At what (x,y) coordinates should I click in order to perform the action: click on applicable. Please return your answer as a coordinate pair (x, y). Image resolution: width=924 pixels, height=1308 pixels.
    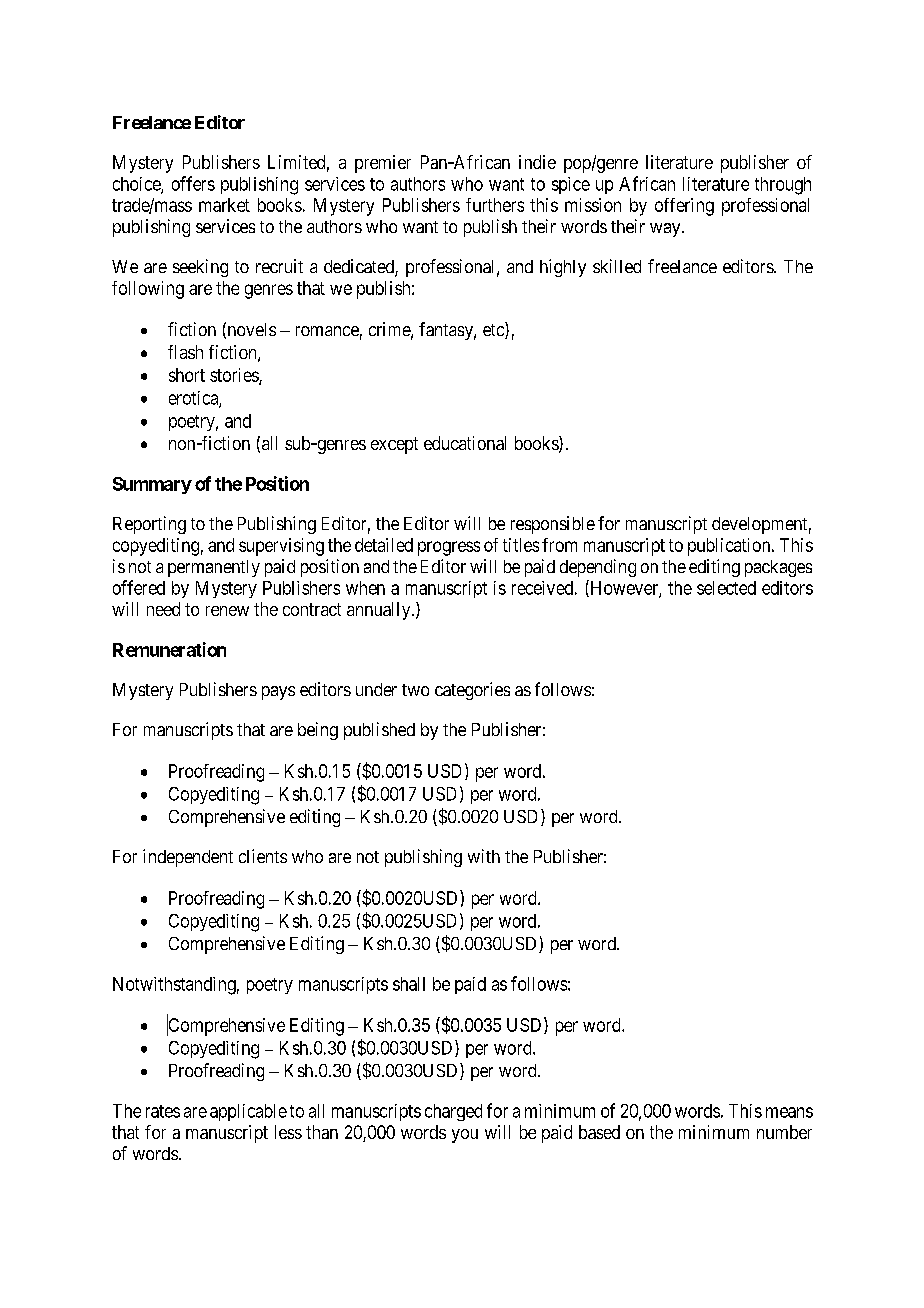
    Looking at the image, I should click on (248, 1112).
